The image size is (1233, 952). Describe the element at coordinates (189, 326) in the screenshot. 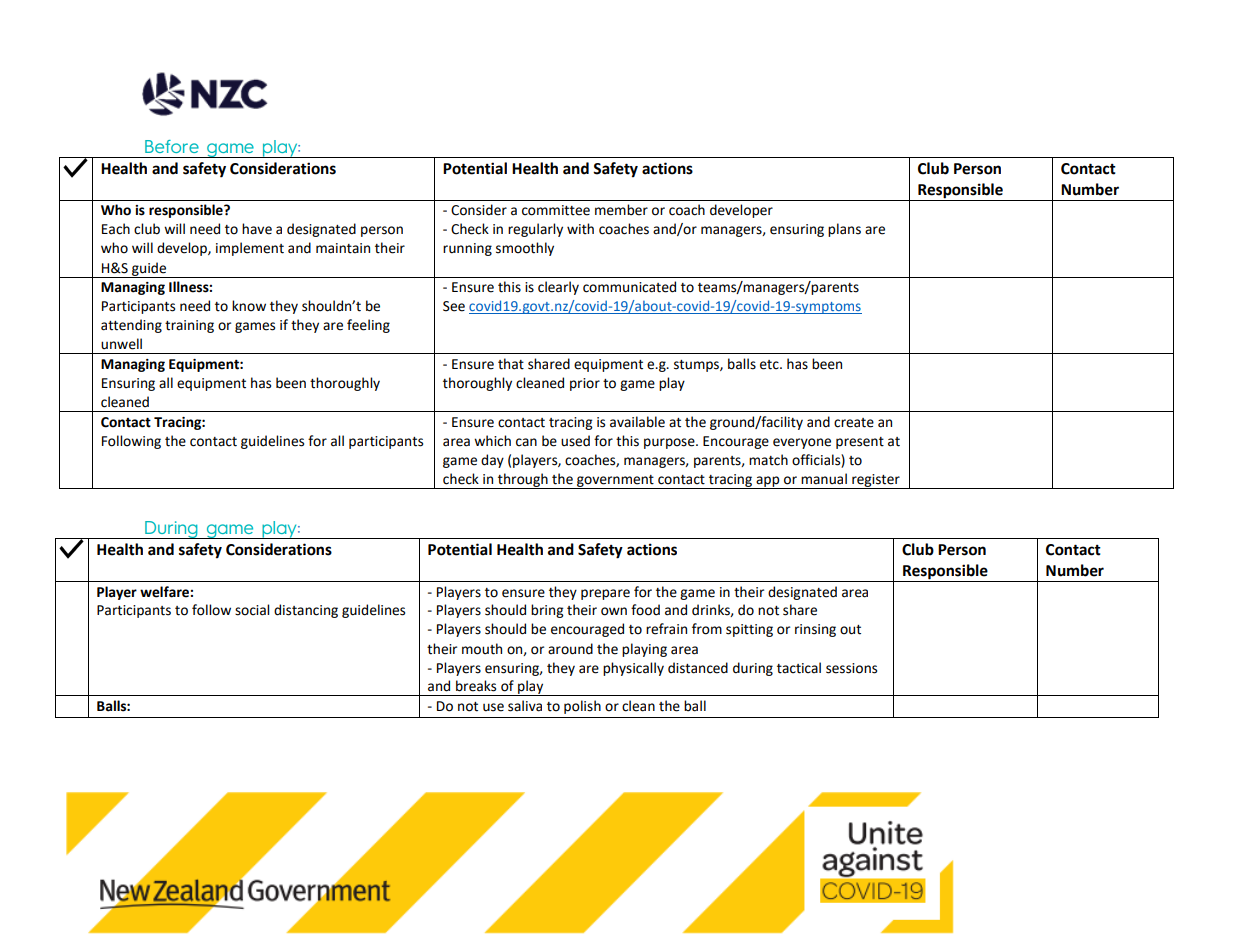

I see `training` at that location.
